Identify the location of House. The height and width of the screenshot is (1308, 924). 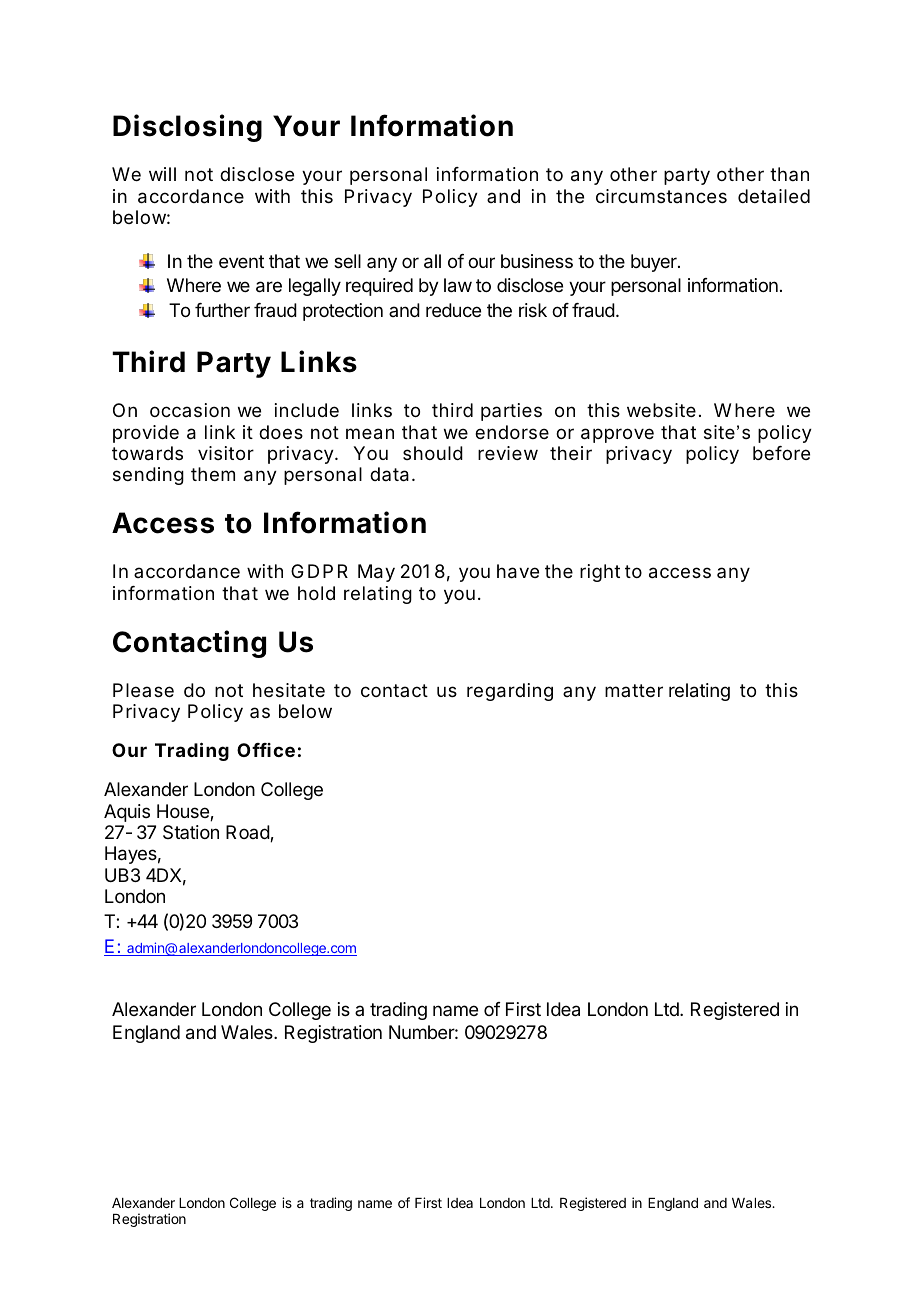
(184, 812).
